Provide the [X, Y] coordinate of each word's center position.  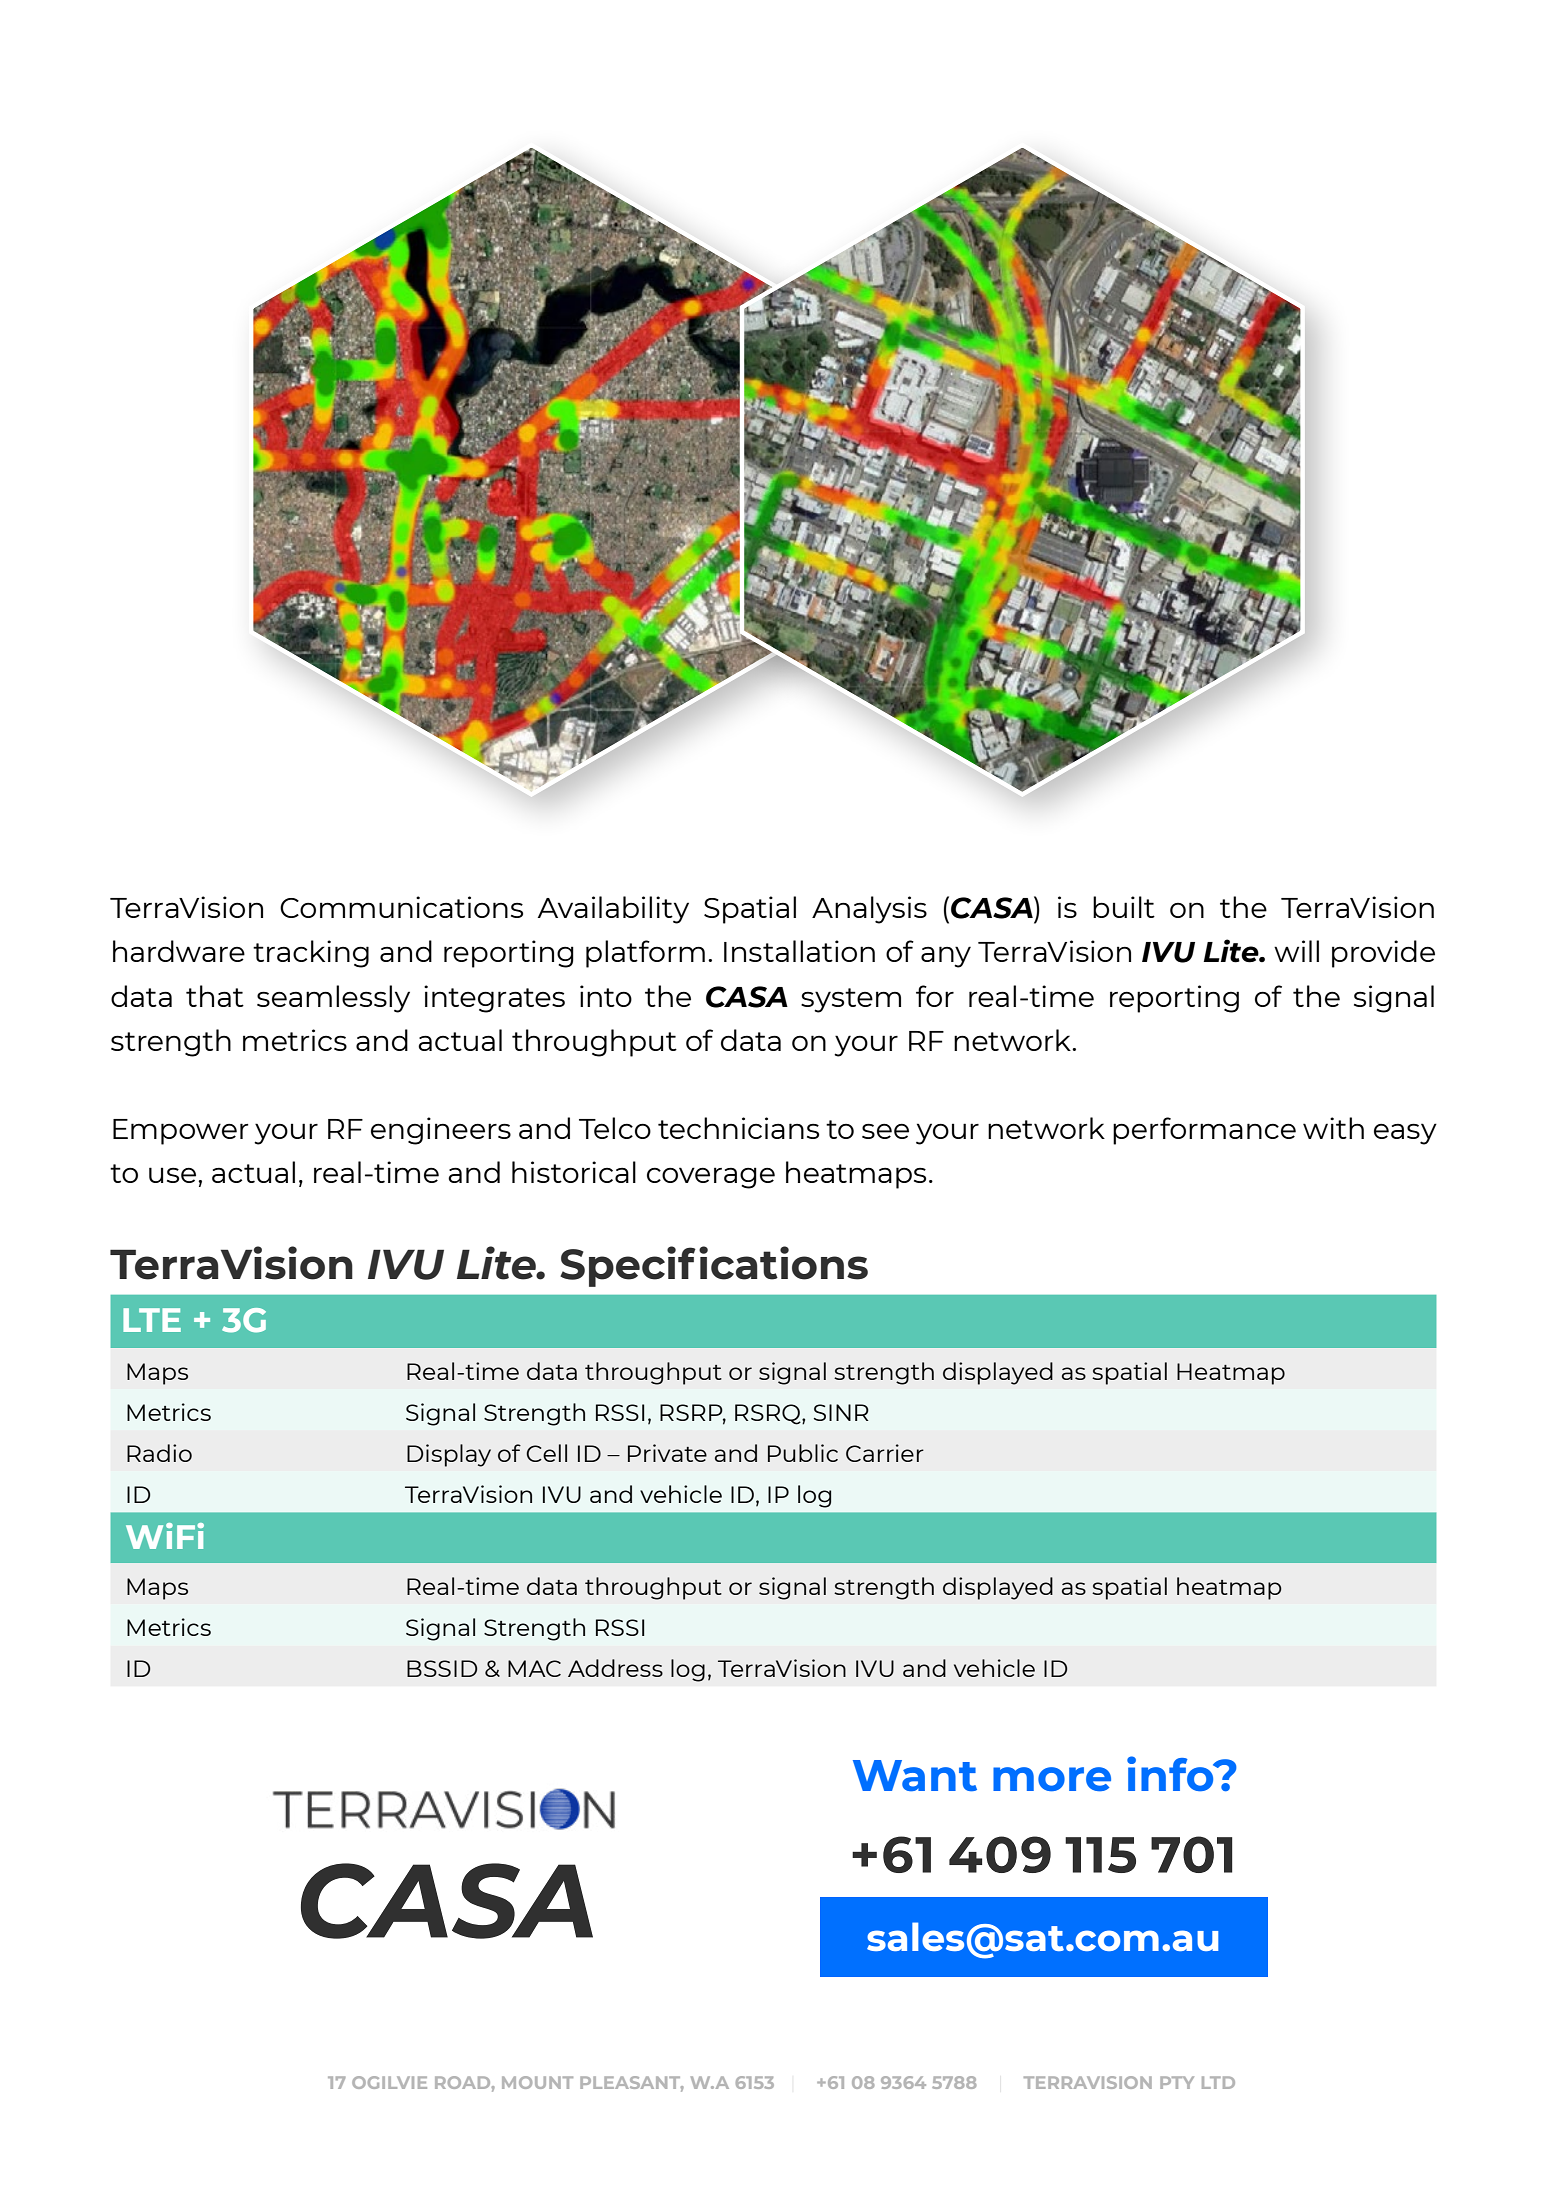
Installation [799, 951]
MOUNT [537, 2082]
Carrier [885, 1453]
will [1296, 951]
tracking [311, 954]
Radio [159, 1453]
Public [803, 1453]
